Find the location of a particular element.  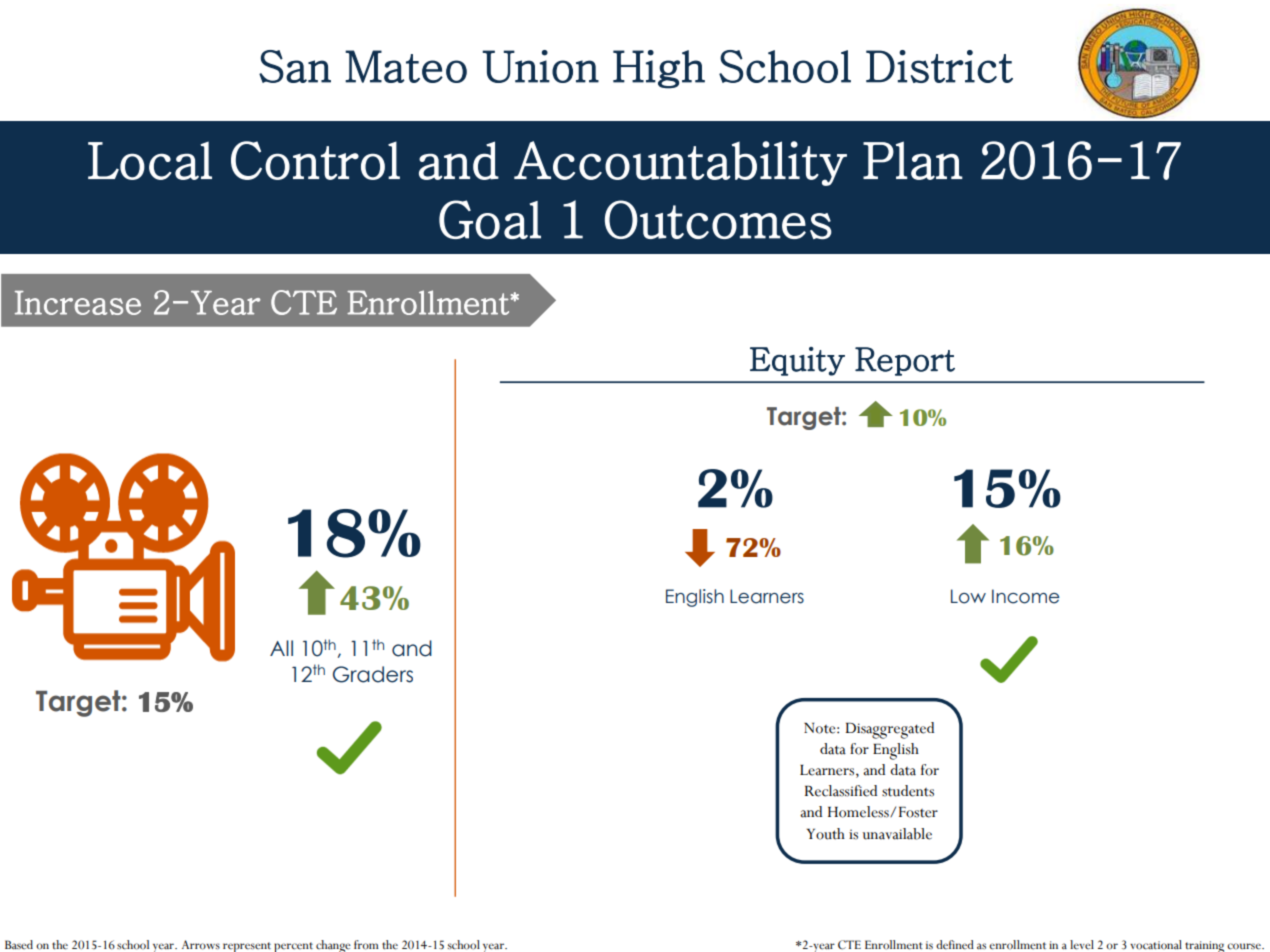

Income is located at coordinates (1026, 596).
